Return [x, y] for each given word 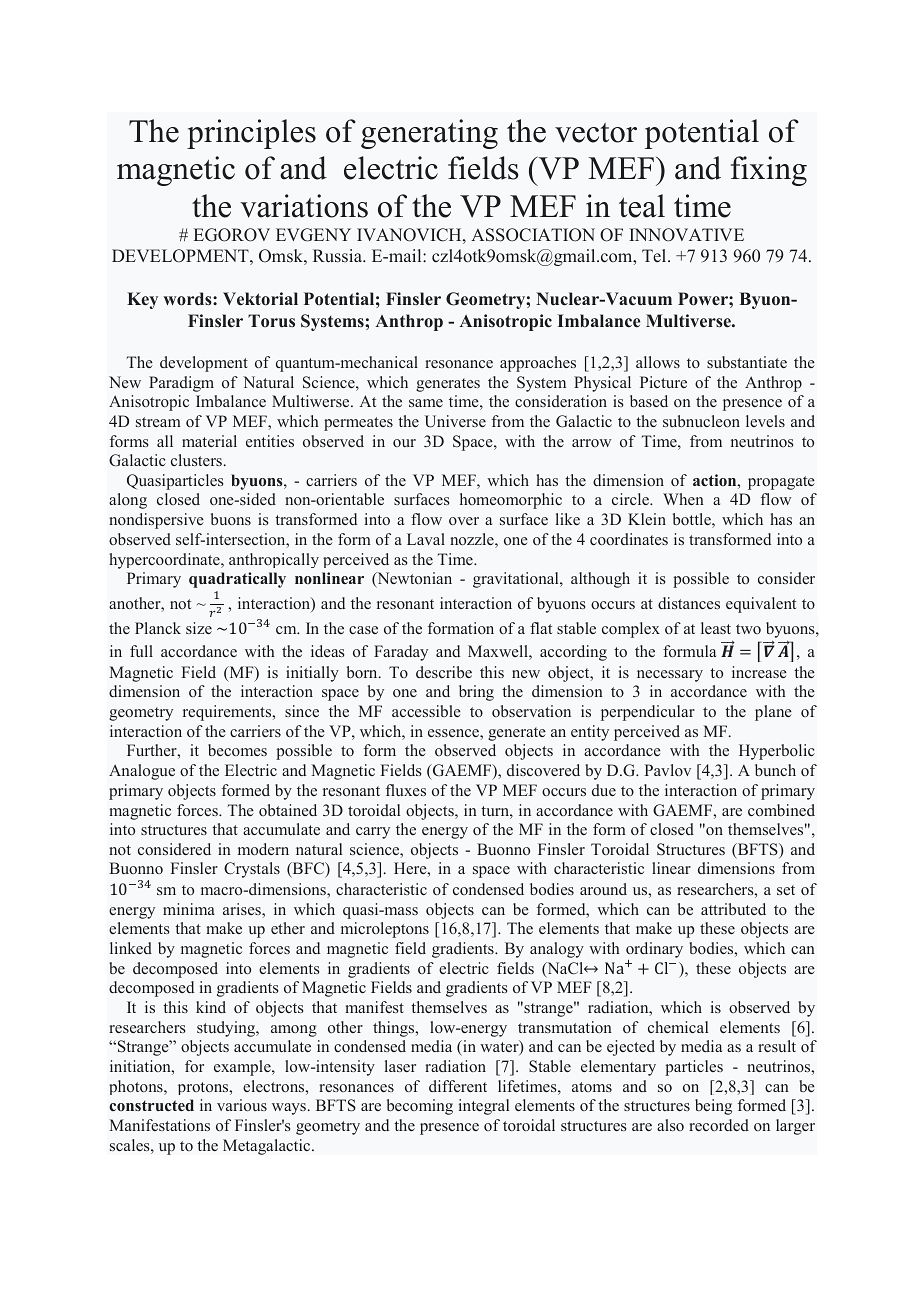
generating [429, 134]
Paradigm [181, 384]
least [716, 628]
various [242, 1105]
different [458, 1086]
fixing [769, 171]
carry [373, 833]
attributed [733, 909]
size [199, 628]
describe [444, 672]
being [713, 1107]
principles [251, 134]
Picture [663, 382]
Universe [455, 421]
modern [263, 849]
